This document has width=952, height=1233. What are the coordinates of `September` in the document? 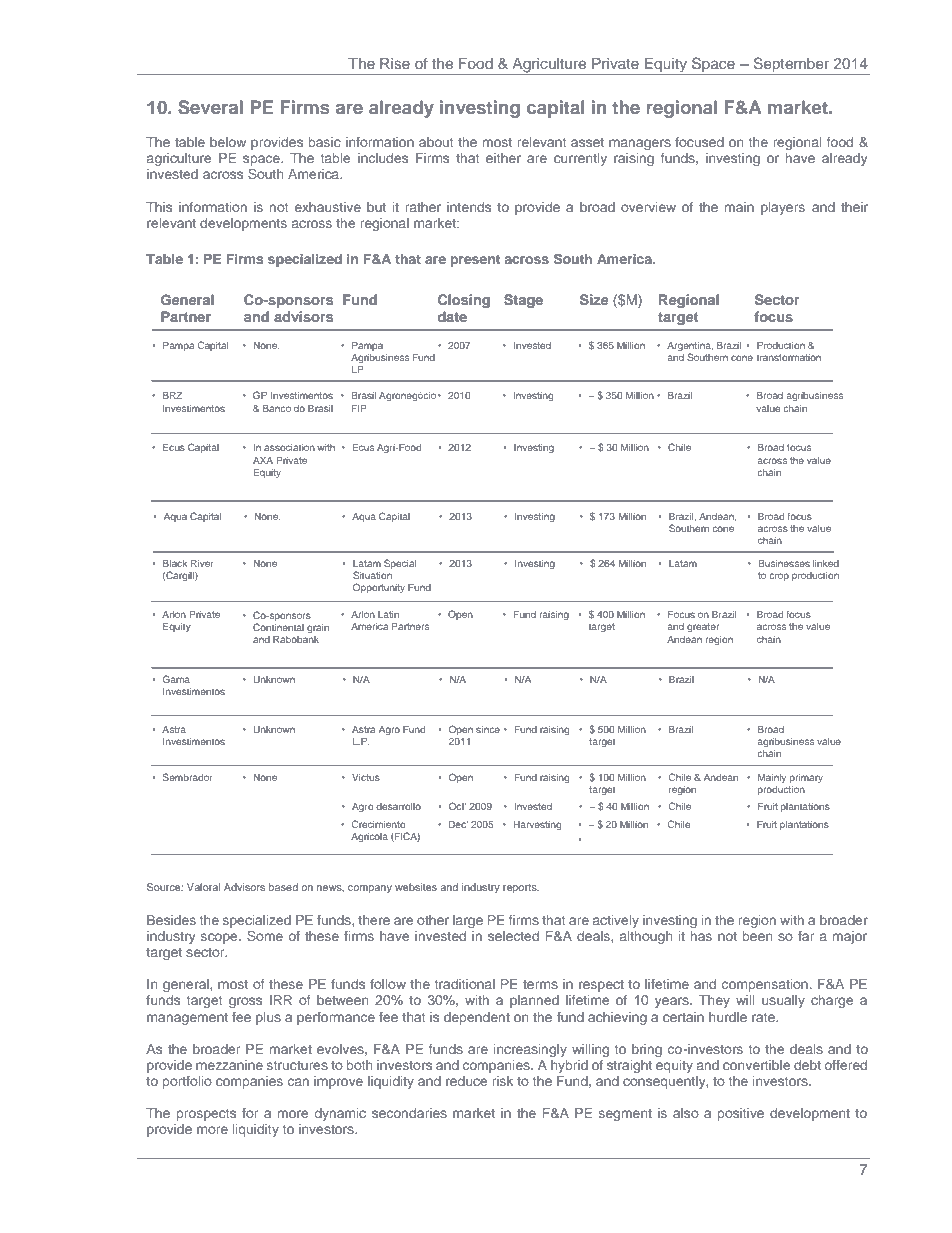 It's located at (791, 66).
